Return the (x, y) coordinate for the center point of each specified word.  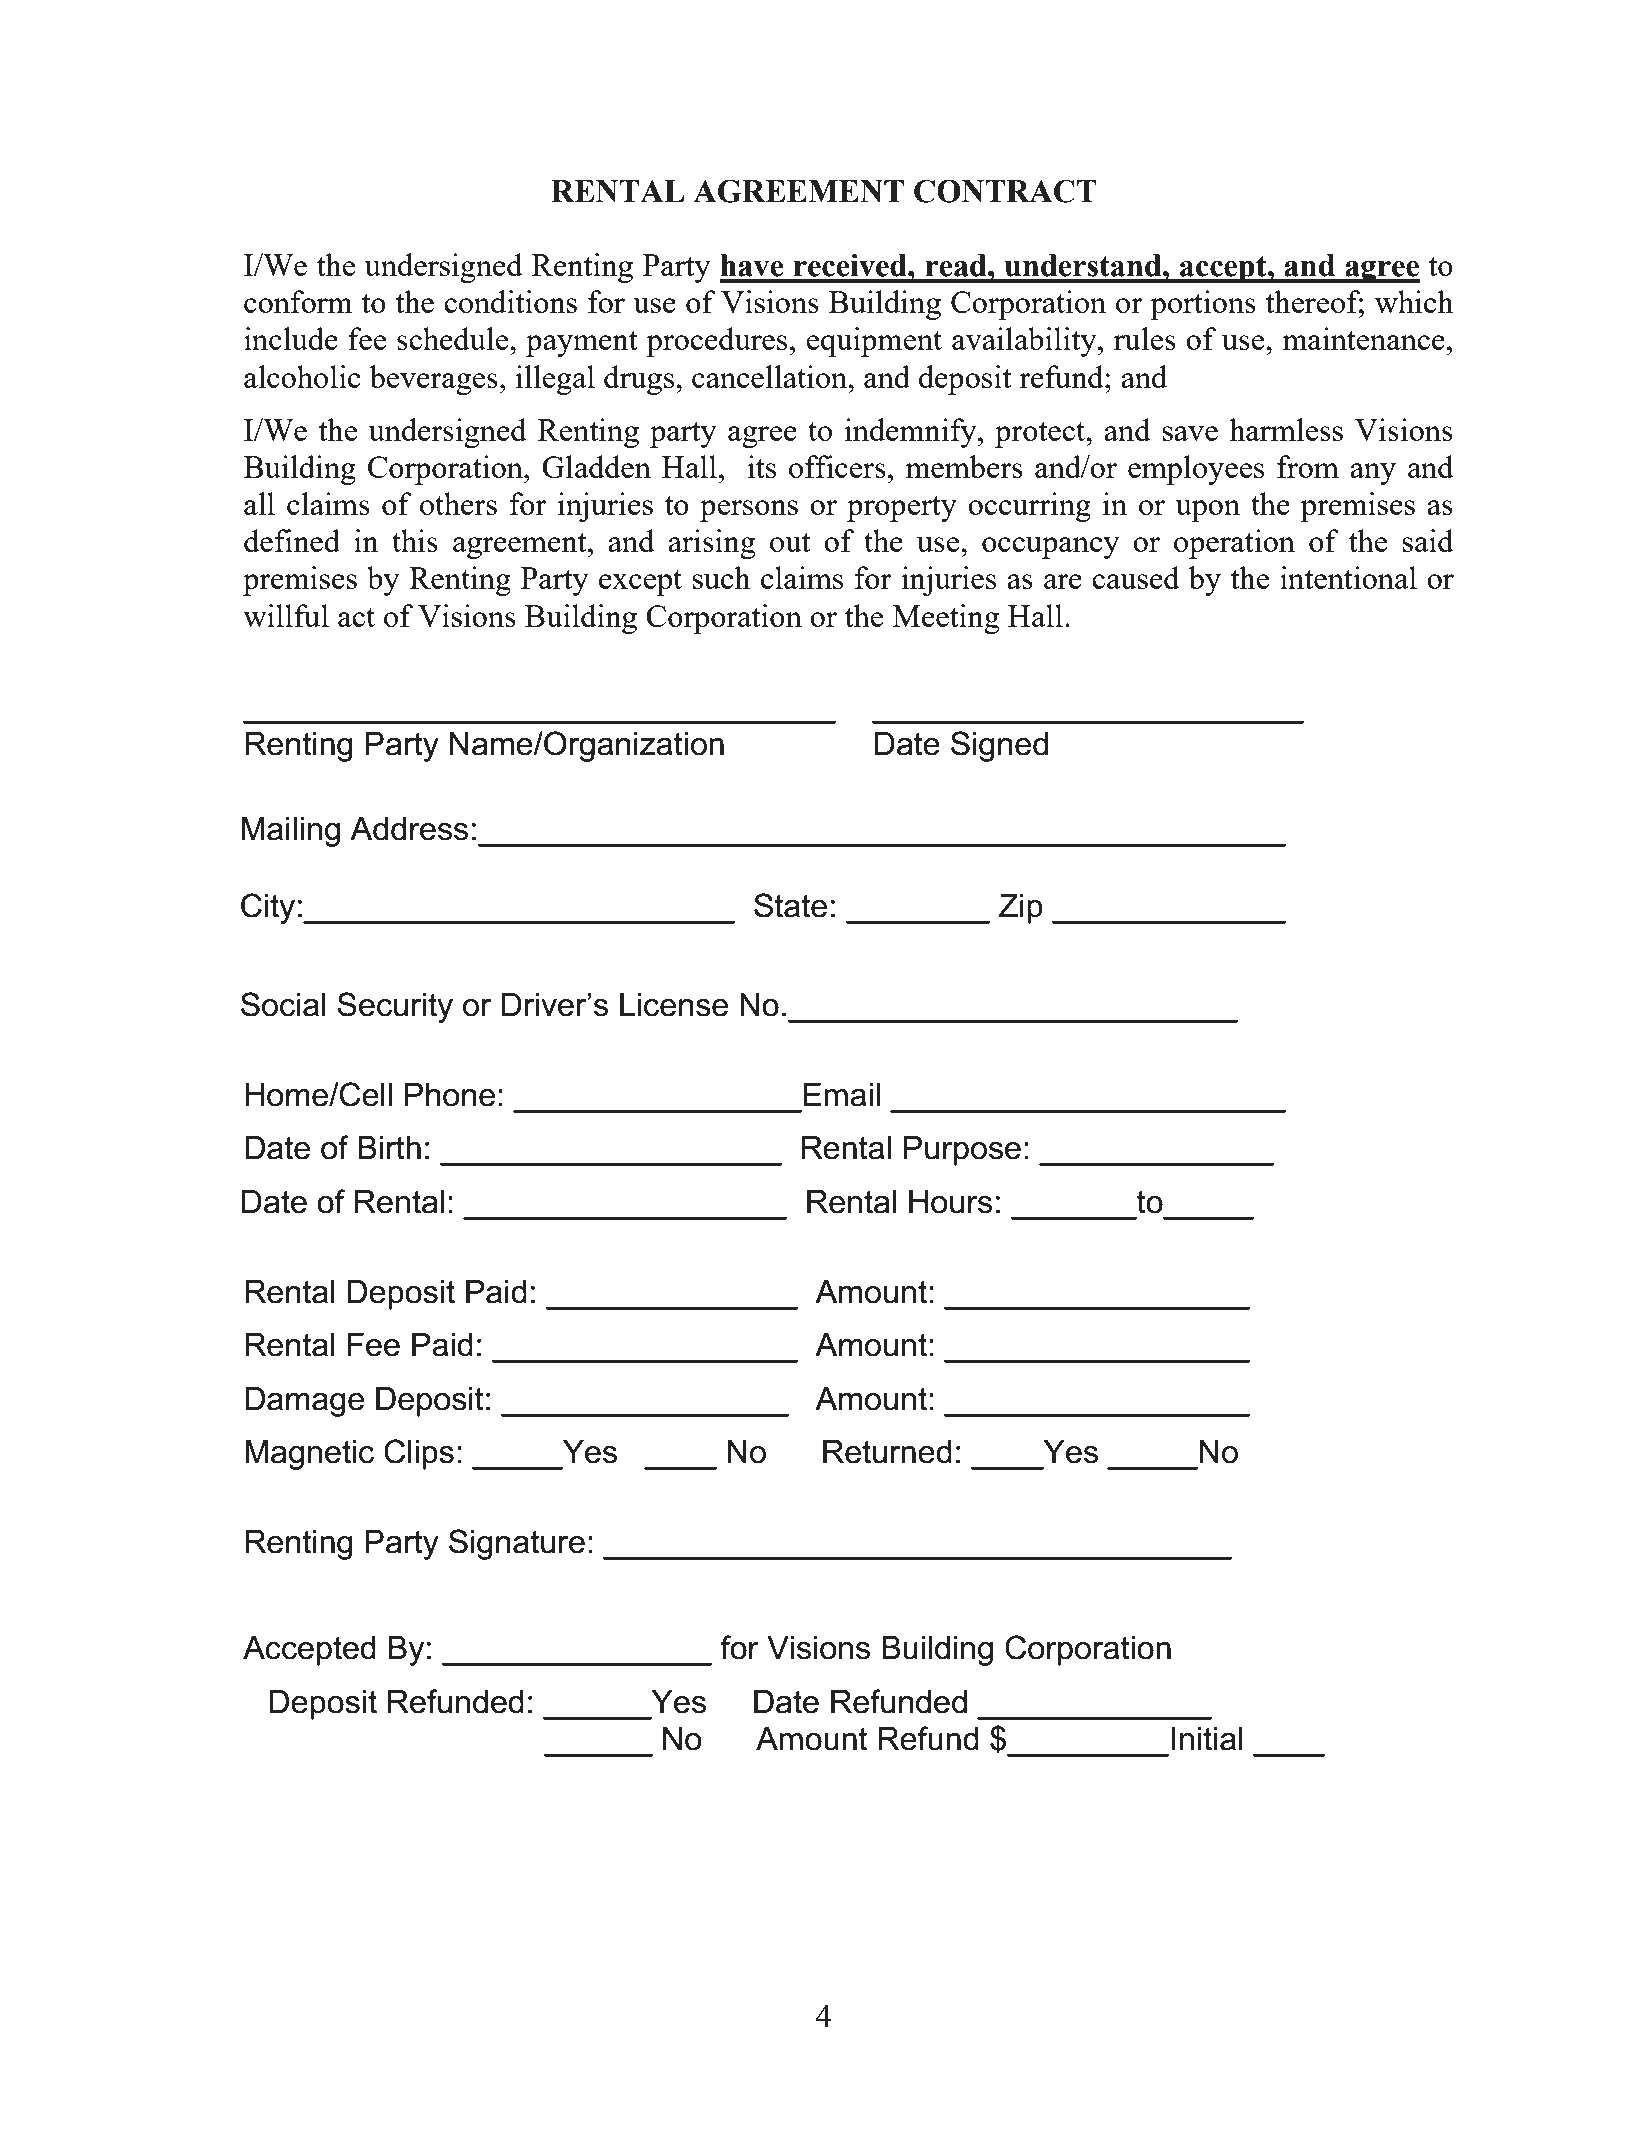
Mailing (291, 832)
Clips (419, 1454)
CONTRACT (1005, 191)
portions (1203, 305)
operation (1234, 544)
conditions (510, 301)
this (415, 540)
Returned (887, 1452)
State (790, 905)
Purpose (962, 1151)
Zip (1021, 909)
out (790, 542)
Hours (950, 1202)
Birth (389, 1148)
